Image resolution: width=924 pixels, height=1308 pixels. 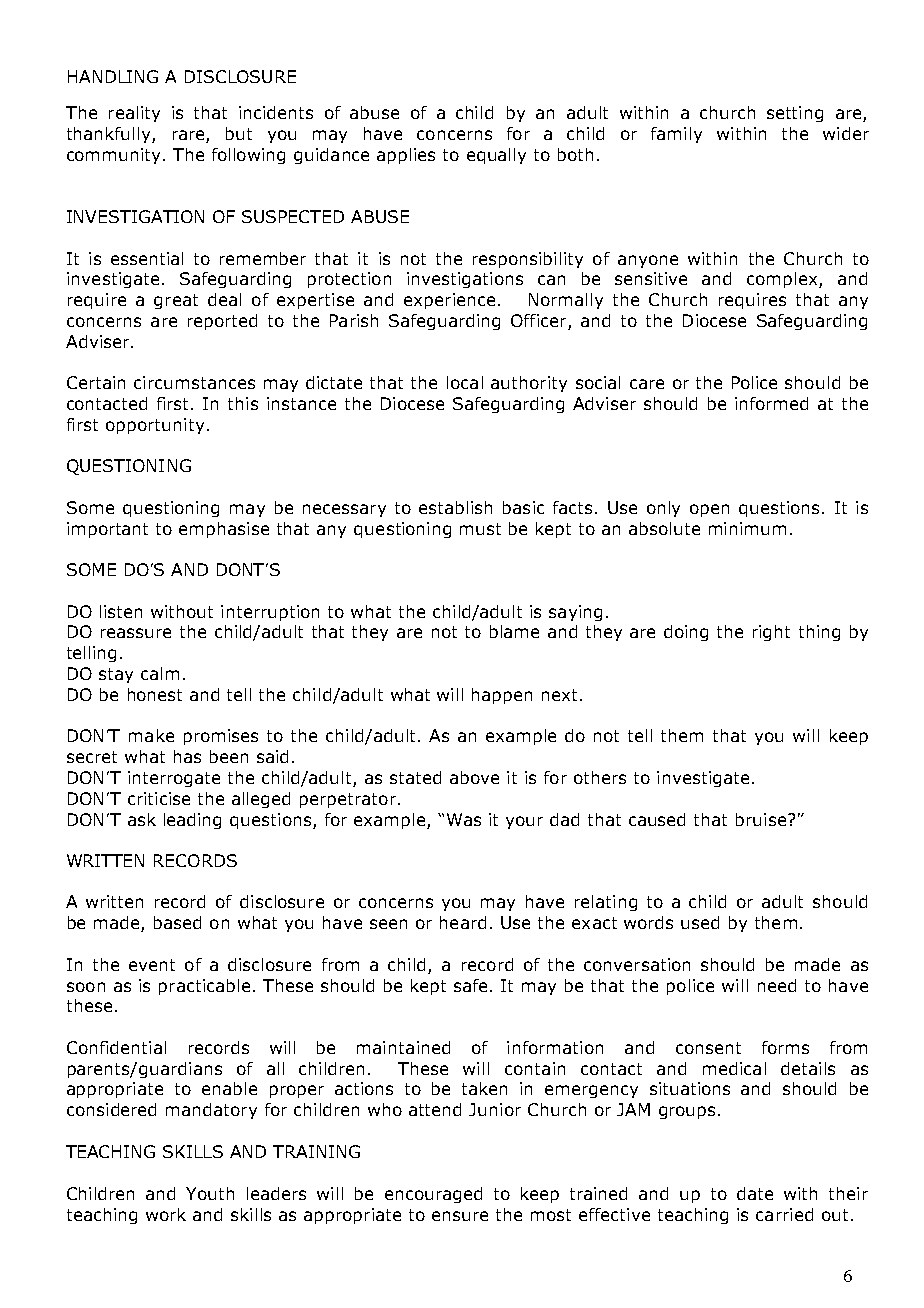 I want to click on blame, so click(x=514, y=631).
